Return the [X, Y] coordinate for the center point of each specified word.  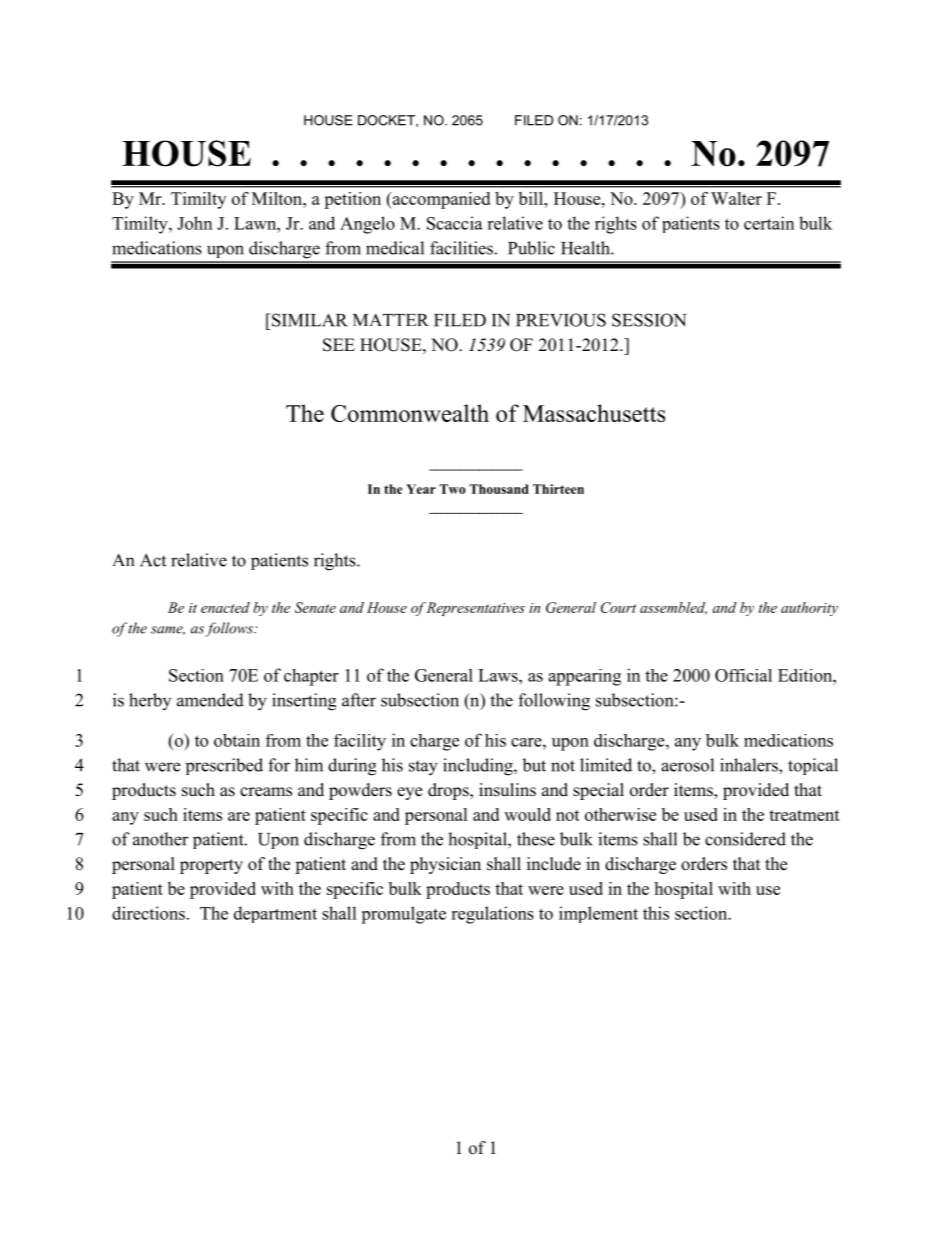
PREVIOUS [561, 320]
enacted [225, 607]
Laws [499, 675]
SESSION [649, 320]
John [194, 223]
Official [743, 675]
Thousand [499, 489]
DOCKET [387, 121]
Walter [736, 198]
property [211, 866]
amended [210, 700]
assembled [673, 608]
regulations [492, 915]
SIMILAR [310, 320]
